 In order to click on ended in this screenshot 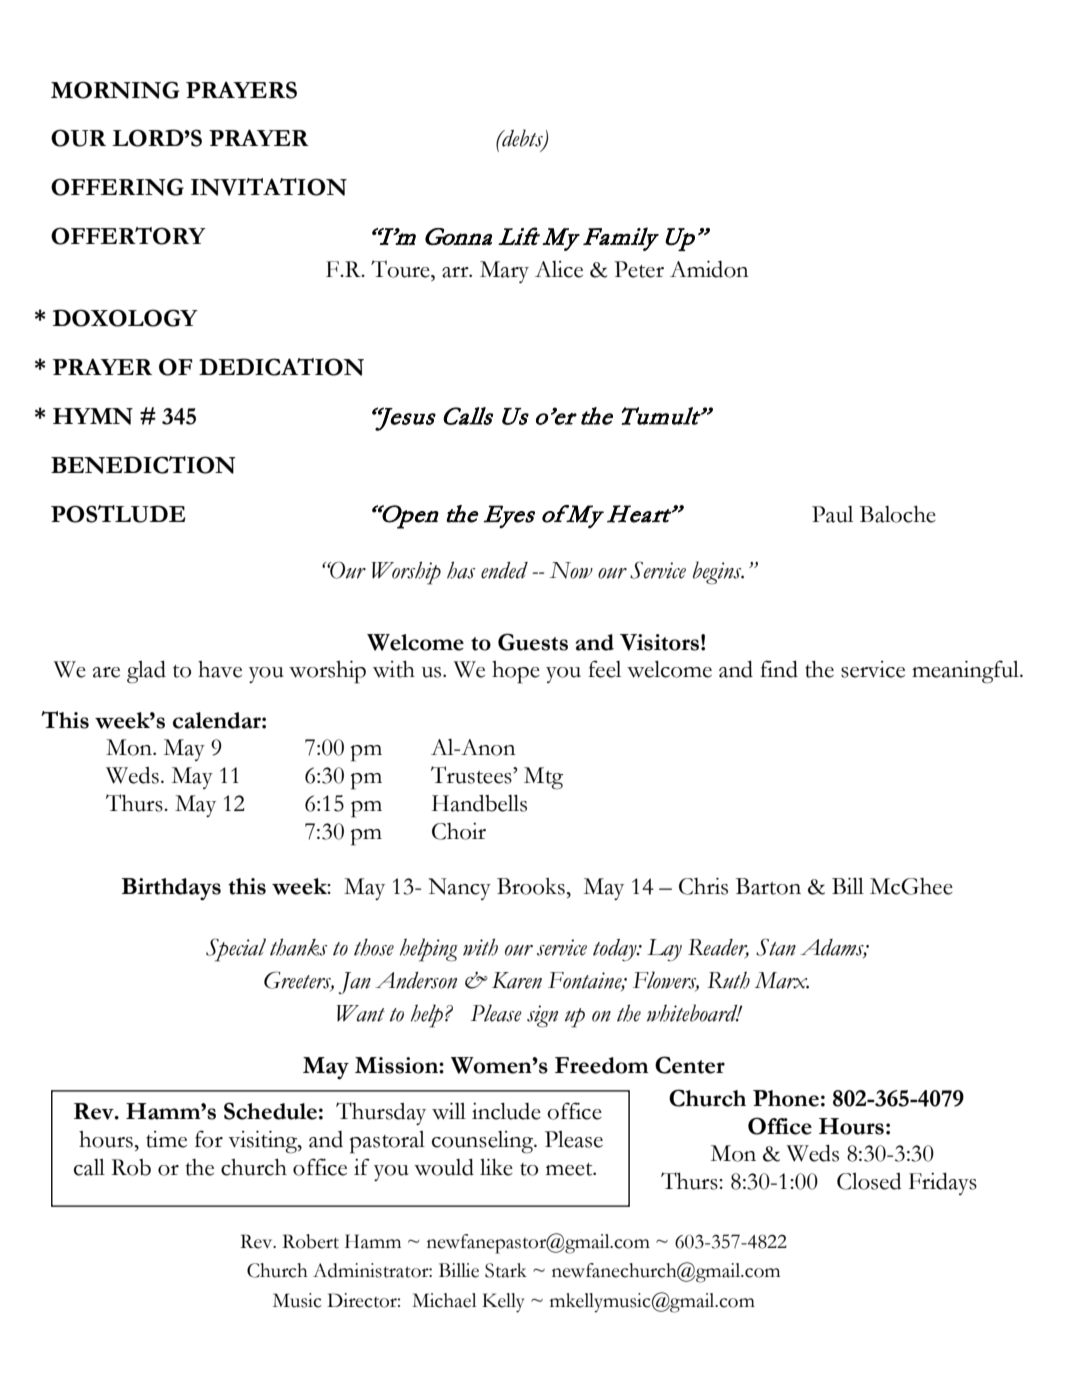, I will do `click(504, 570)`.
